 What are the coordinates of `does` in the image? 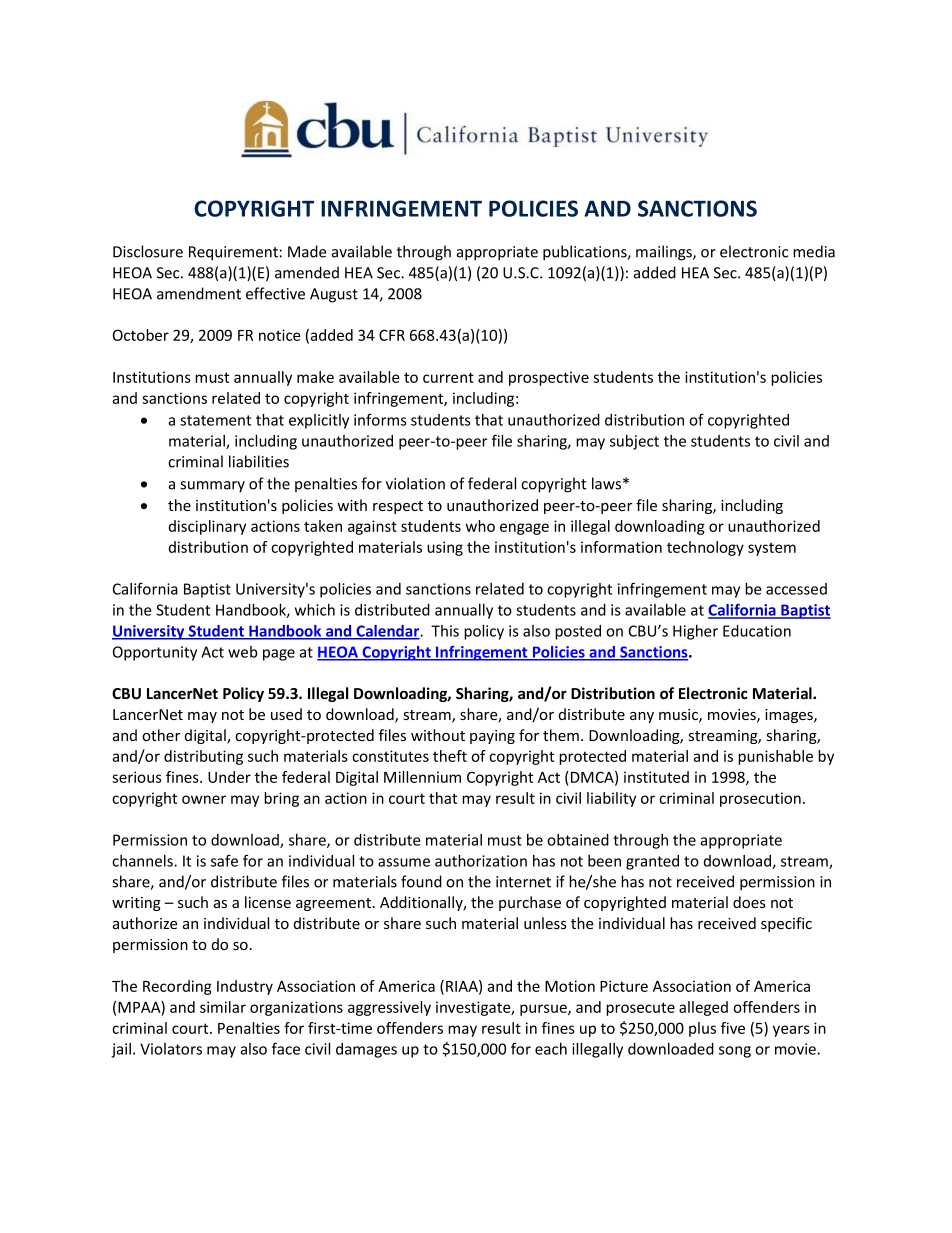 It's located at (749, 902).
